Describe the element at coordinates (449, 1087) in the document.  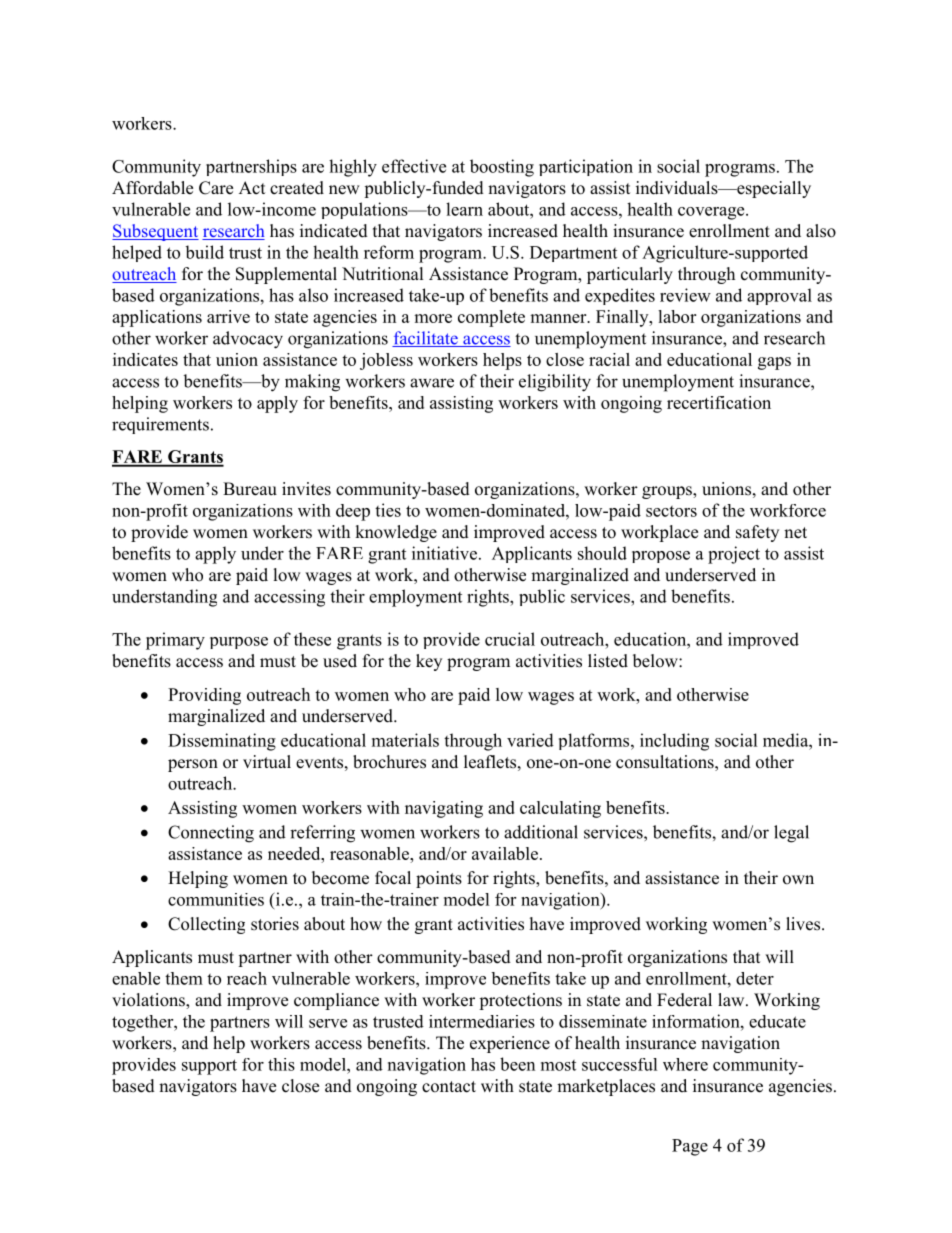
I see `contact` at that location.
